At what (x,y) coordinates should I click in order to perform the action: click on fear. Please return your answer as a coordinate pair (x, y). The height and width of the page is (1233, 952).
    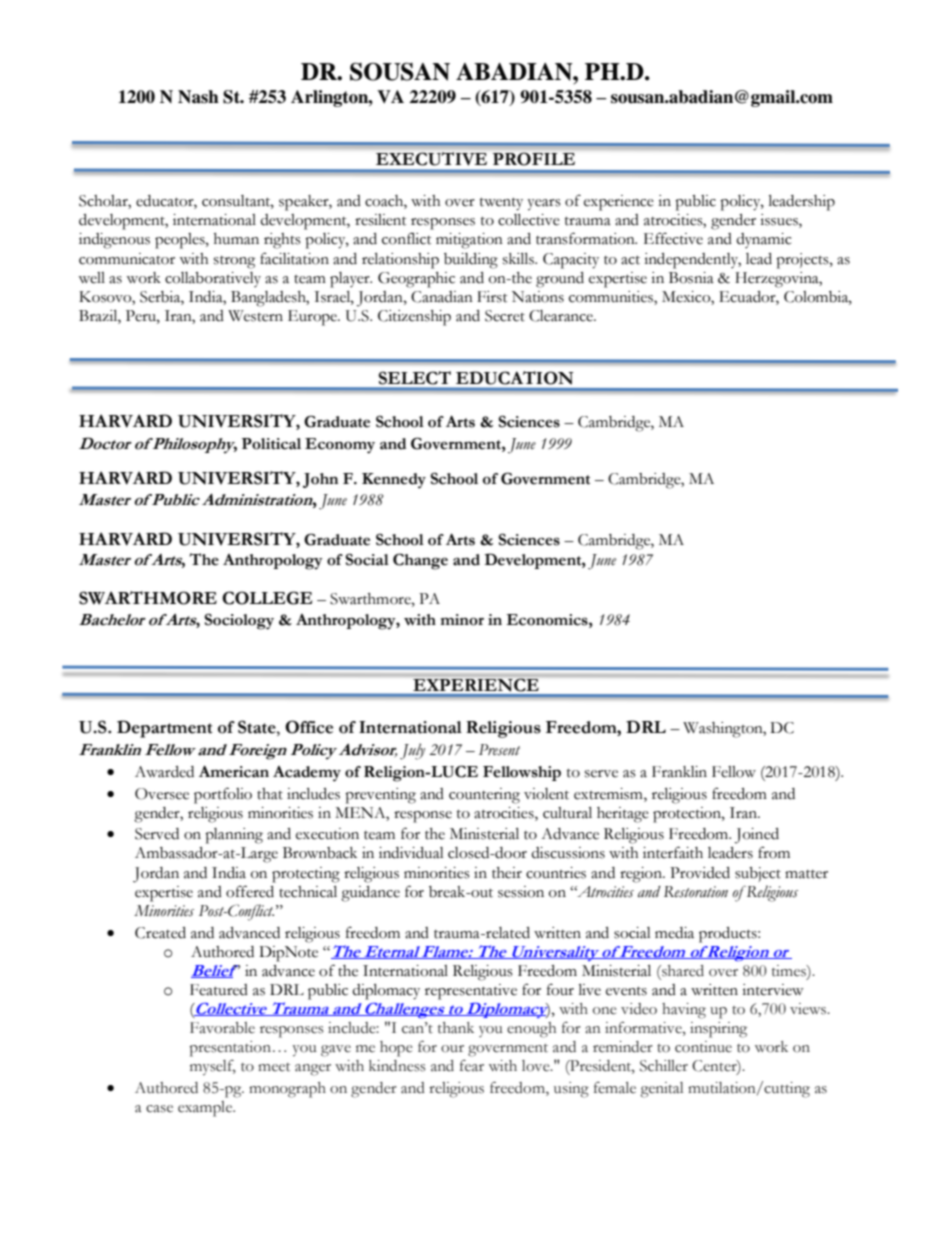
    Looking at the image, I should click on (472, 1066).
